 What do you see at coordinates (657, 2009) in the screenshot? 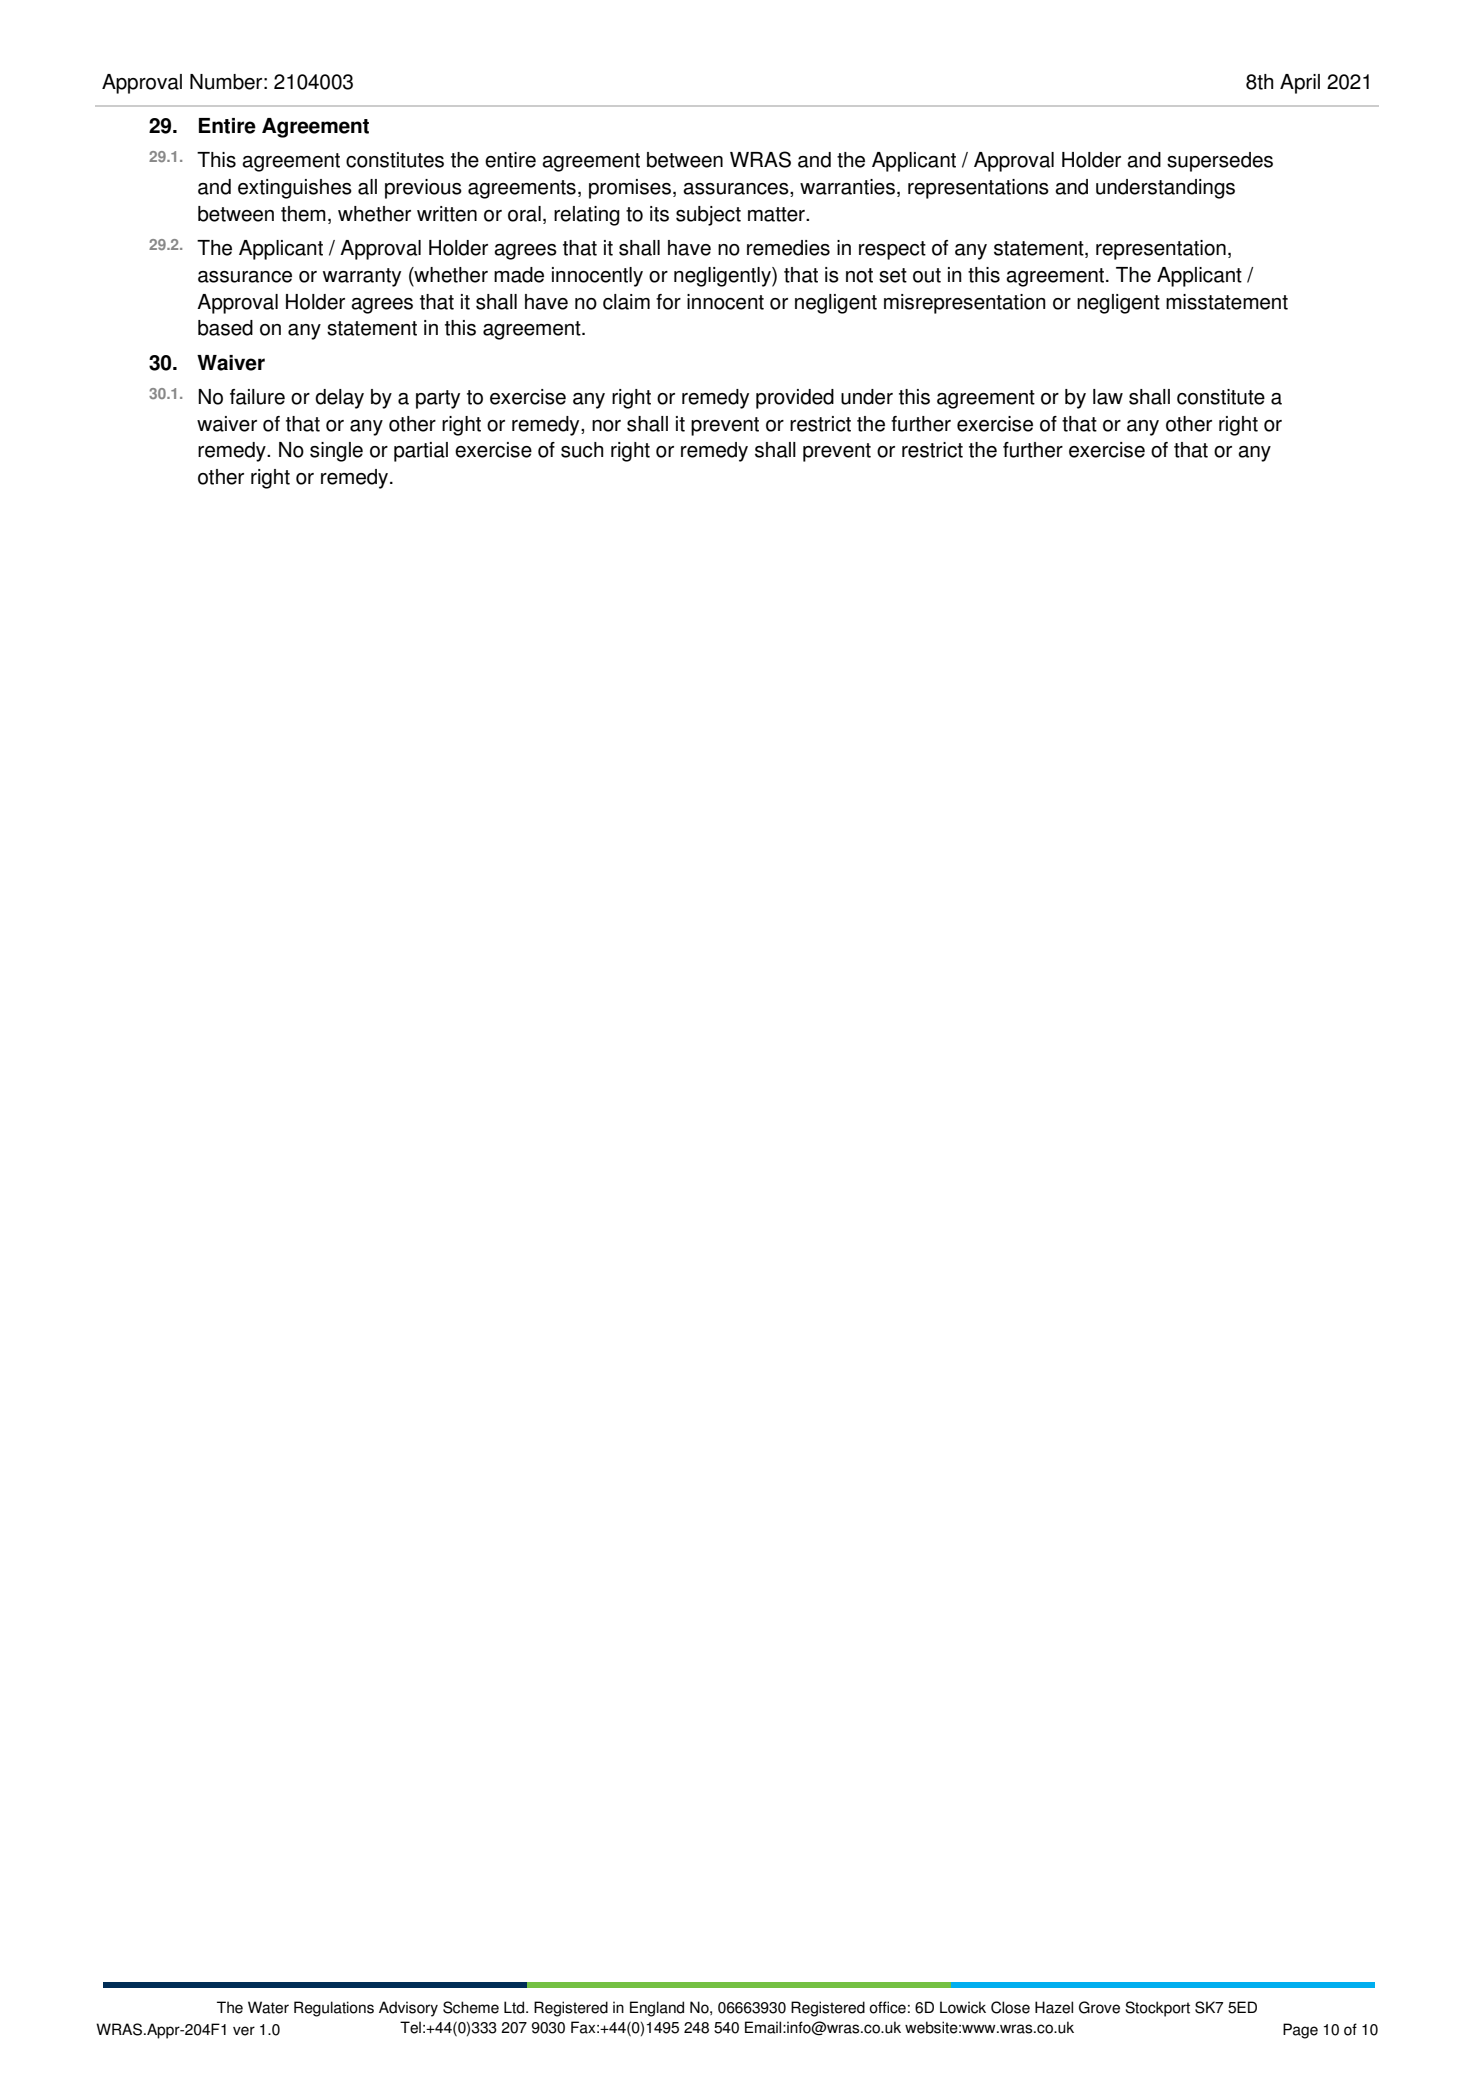
I see `England` at bounding box center [657, 2009].
